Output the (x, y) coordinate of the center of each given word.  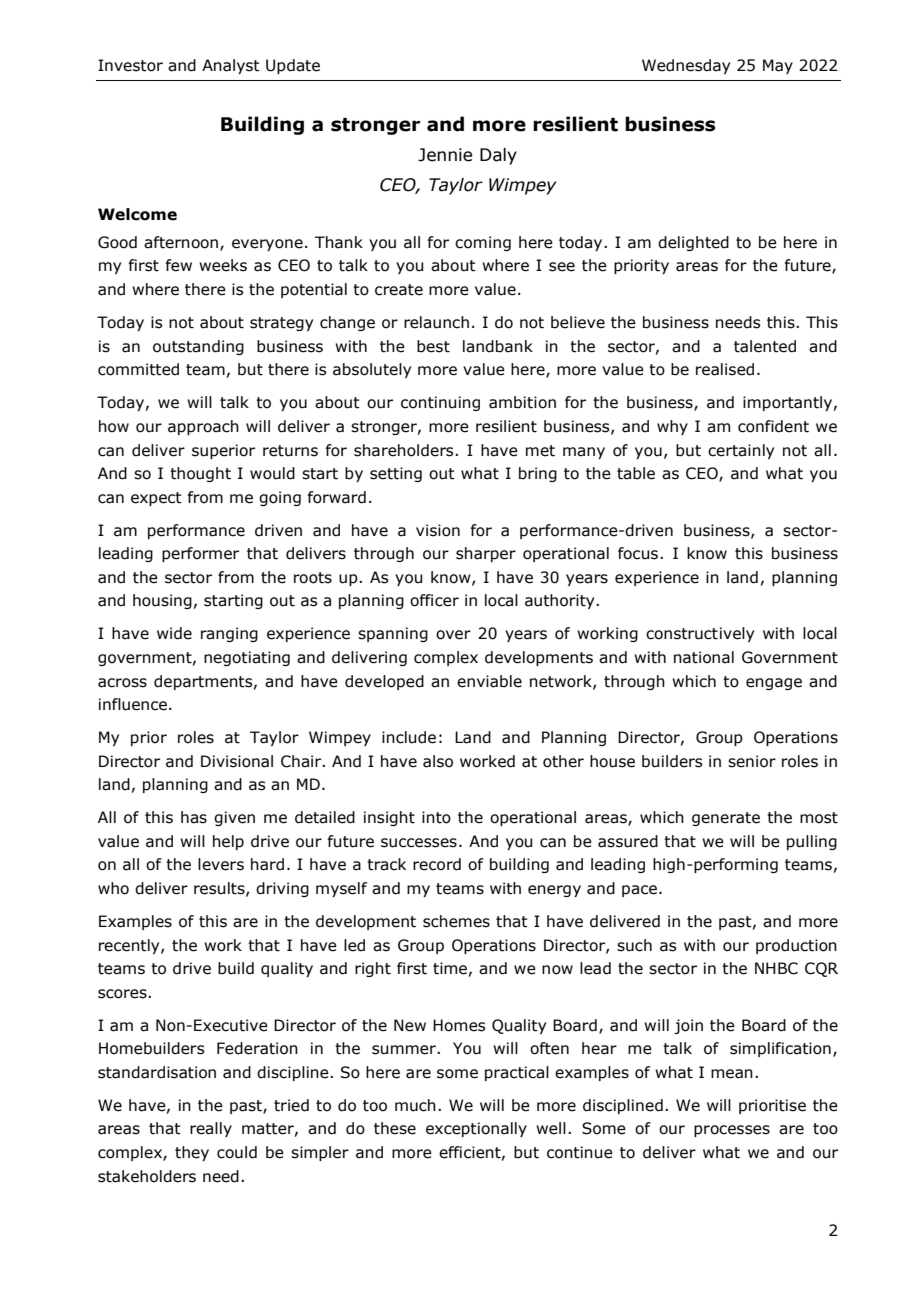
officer (434, 600)
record (437, 864)
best (433, 346)
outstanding (198, 347)
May (778, 66)
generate (726, 819)
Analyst (231, 66)
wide (174, 633)
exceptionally (476, 1129)
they (192, 1153)
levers (221, 864)
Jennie (445, 155)
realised (725, 369)
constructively (700, 634)
